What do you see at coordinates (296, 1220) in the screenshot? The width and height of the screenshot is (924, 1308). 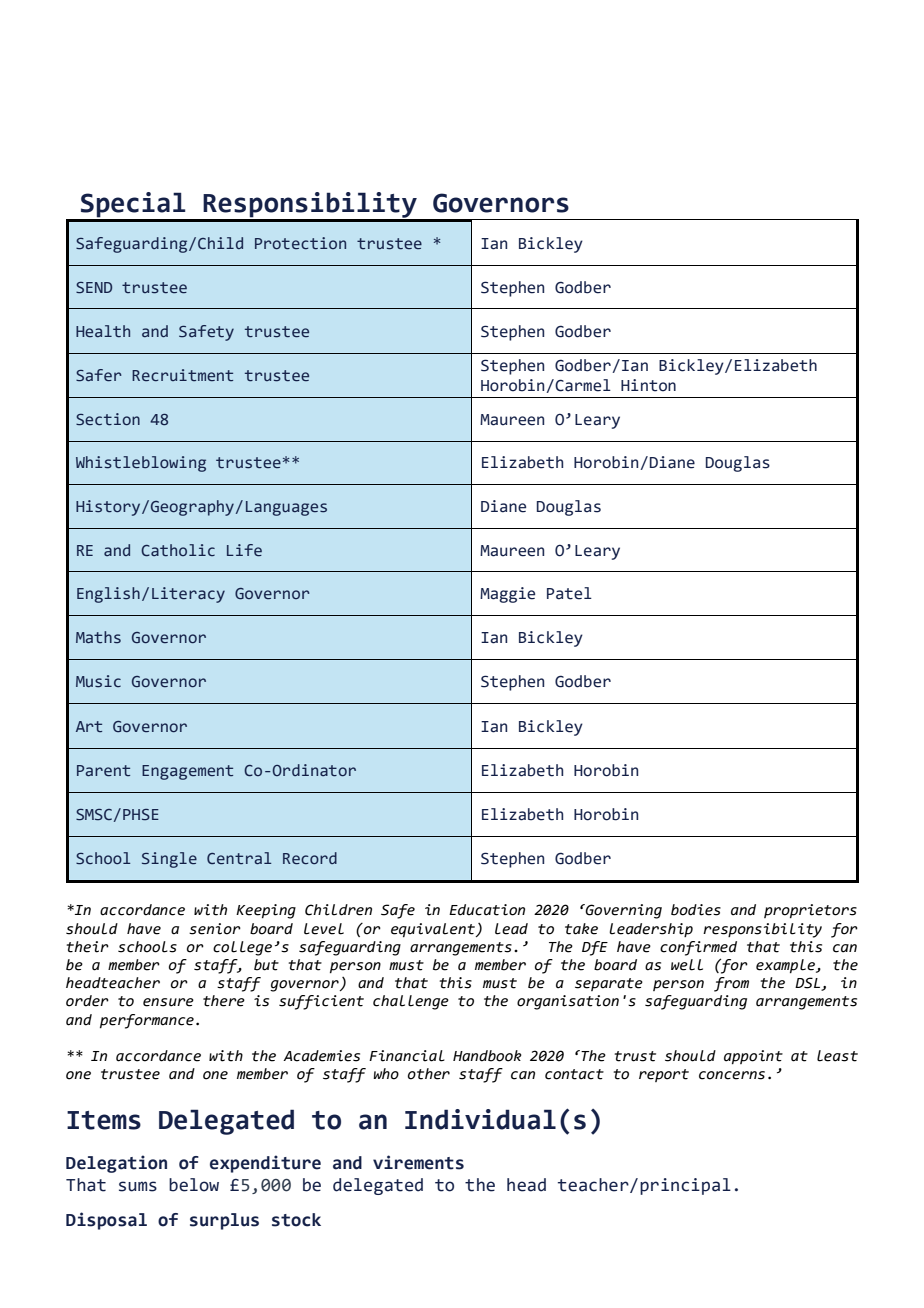 I see `stock` at bounding box center [296, 1220].
